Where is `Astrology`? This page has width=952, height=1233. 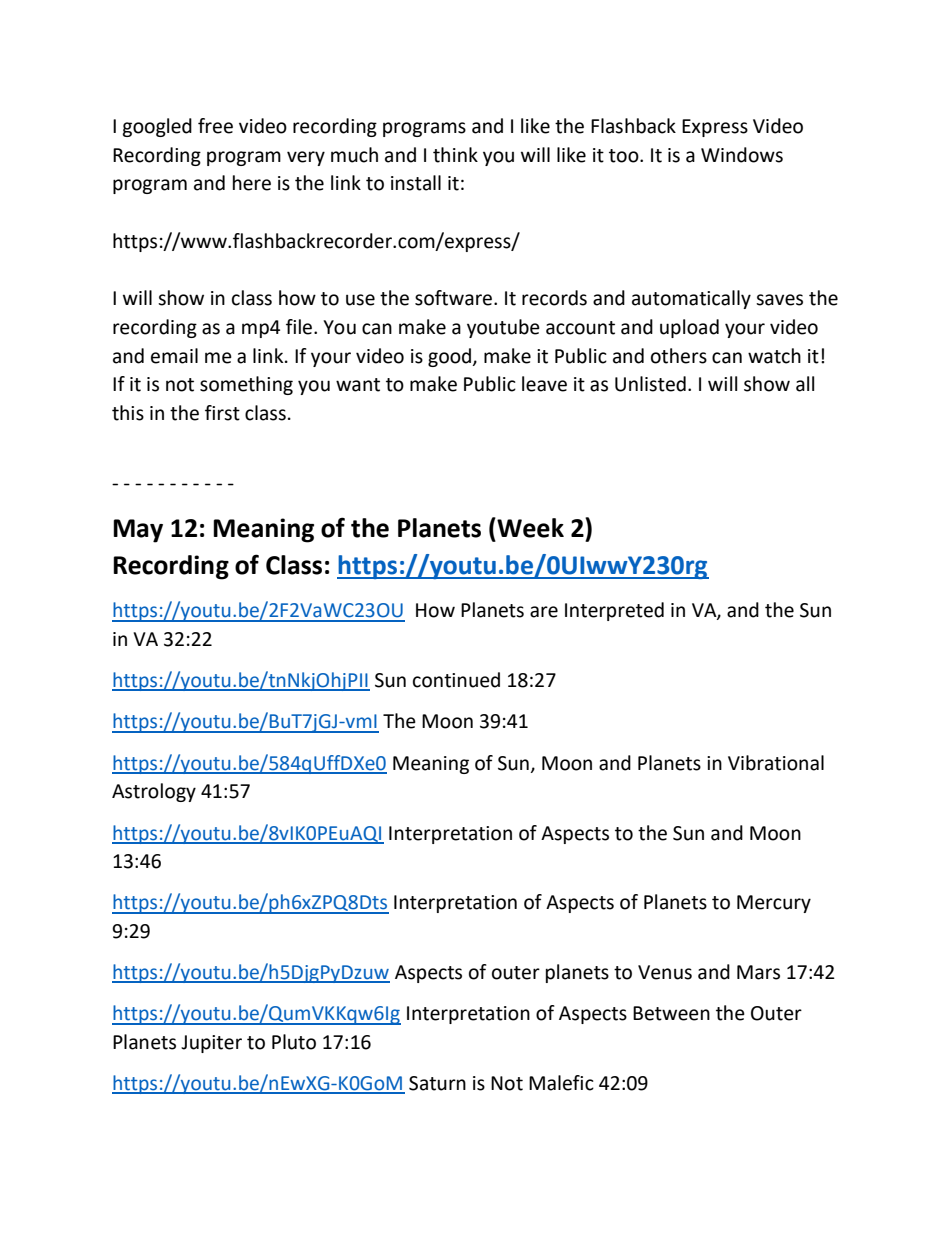
Astrology is located at coordinates (154, 792).
